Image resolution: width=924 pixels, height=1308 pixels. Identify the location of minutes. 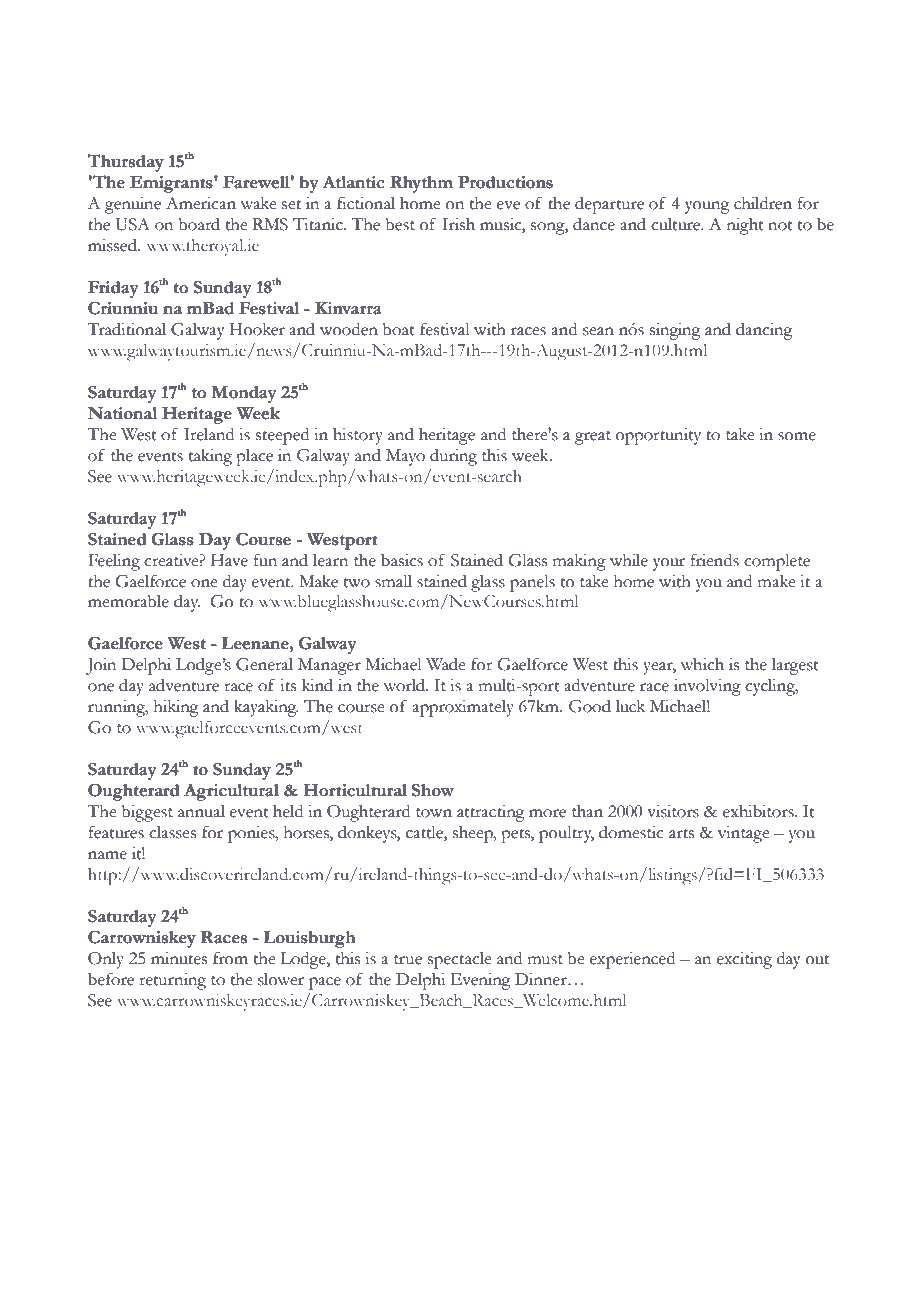
(179, 958).
